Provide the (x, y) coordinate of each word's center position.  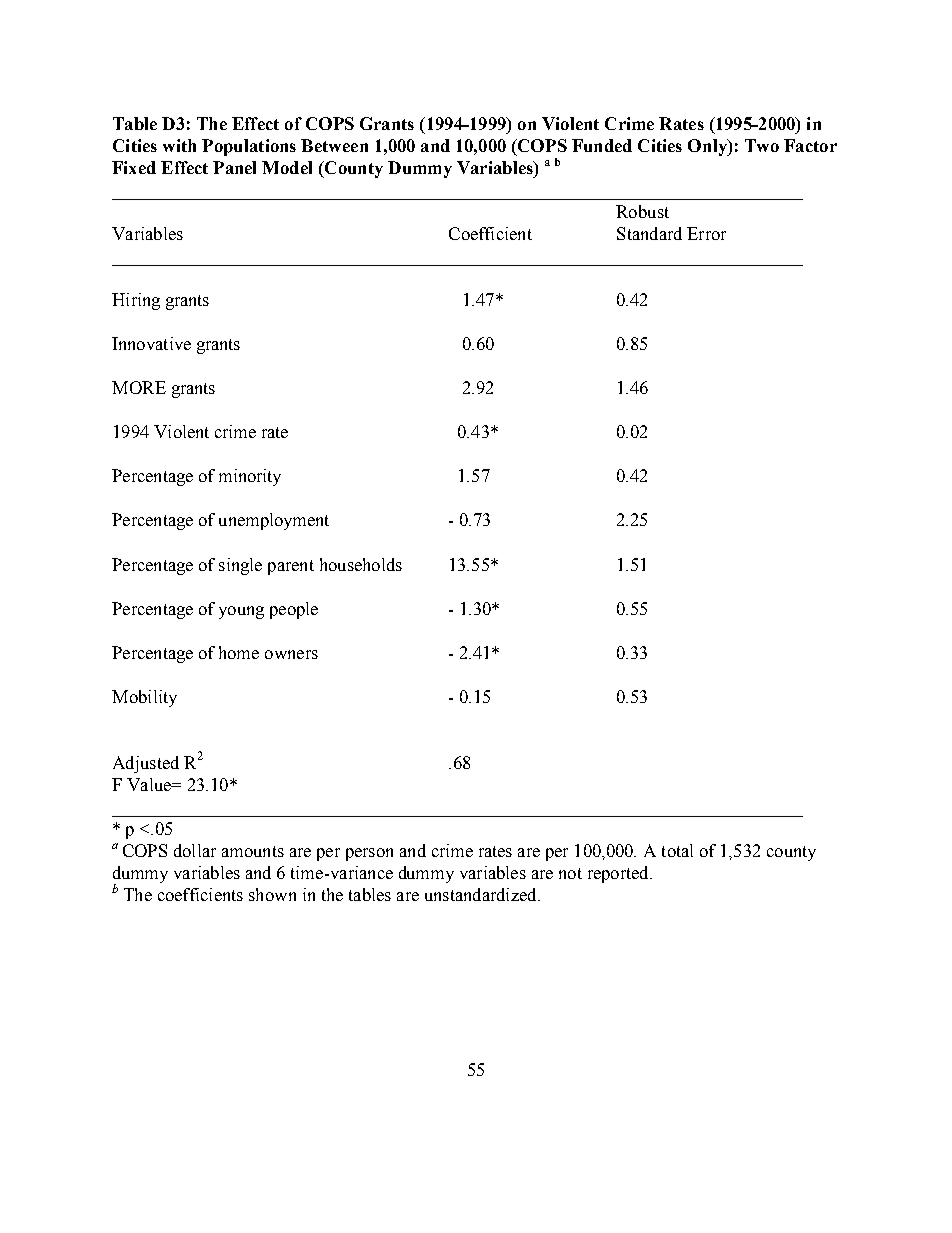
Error (706, 233)
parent (291, 567)
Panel (234, 167)
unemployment (274, 521)
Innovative (151, 343)
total (677, 850)
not (570, 873)
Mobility (144, 698)
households (361, 564)
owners (291, 654)
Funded (602, 145)
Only (708, 147)
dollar (195, 850)
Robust (642, 211)
